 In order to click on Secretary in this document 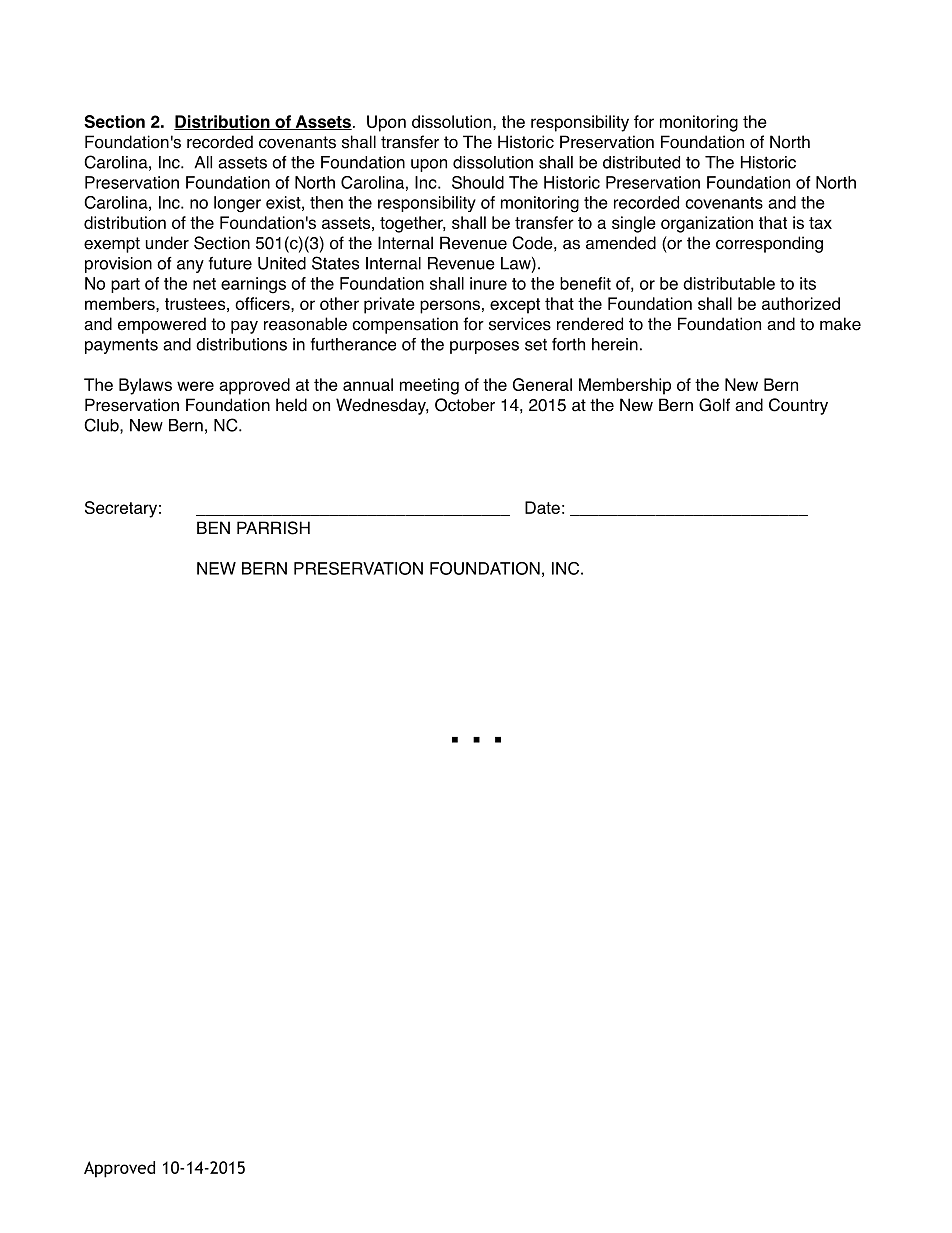, I will do `click(121, 509)`.
